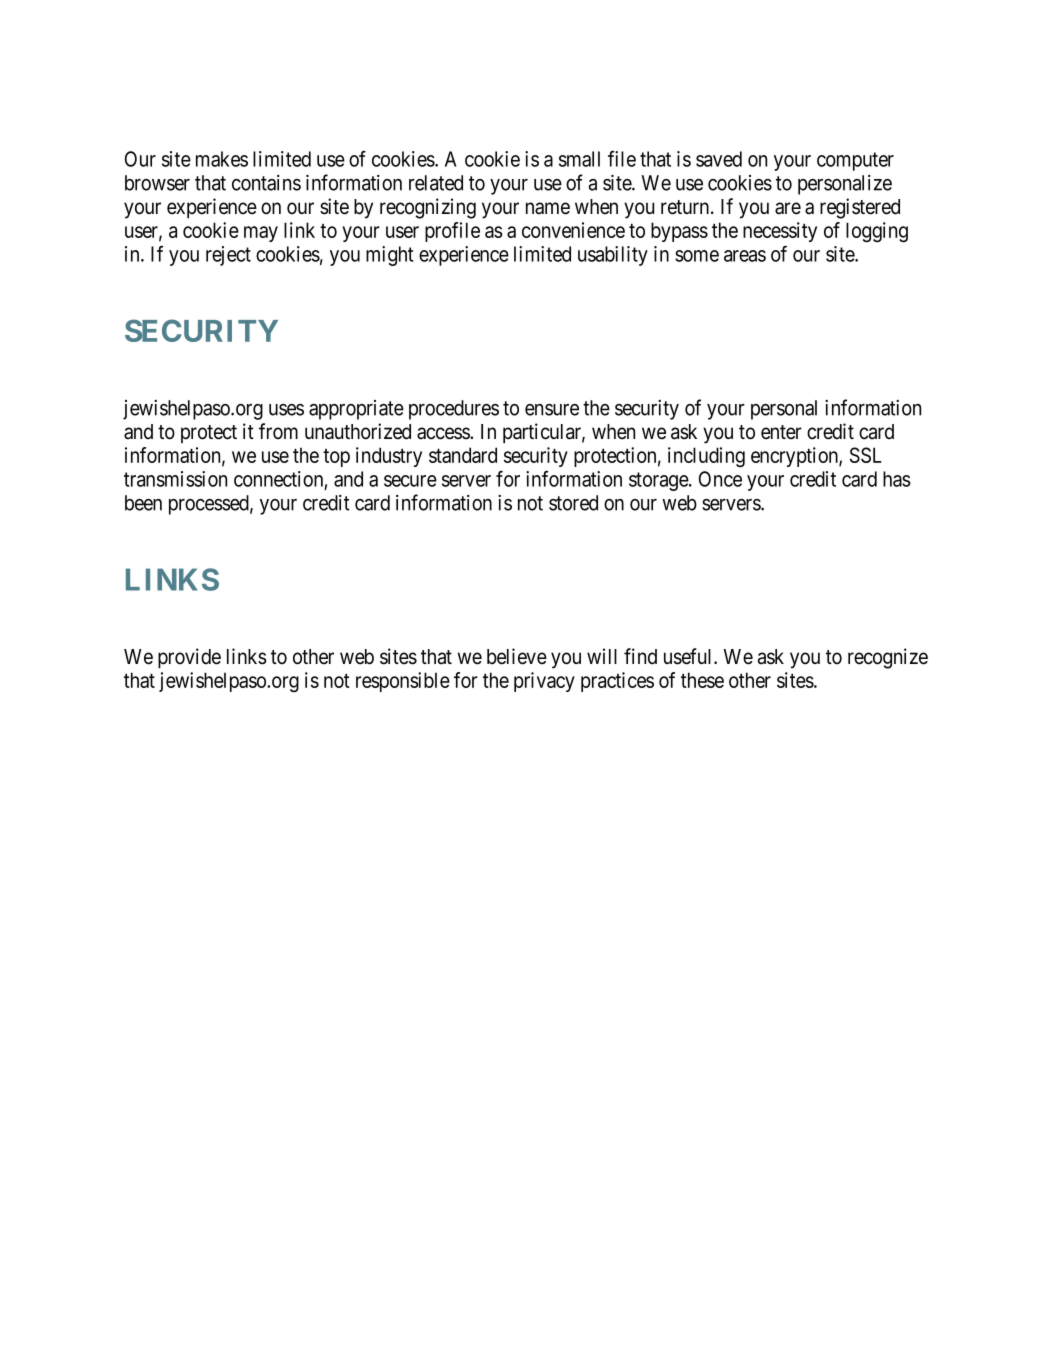  I want to click on areas, so click(745, 256).
